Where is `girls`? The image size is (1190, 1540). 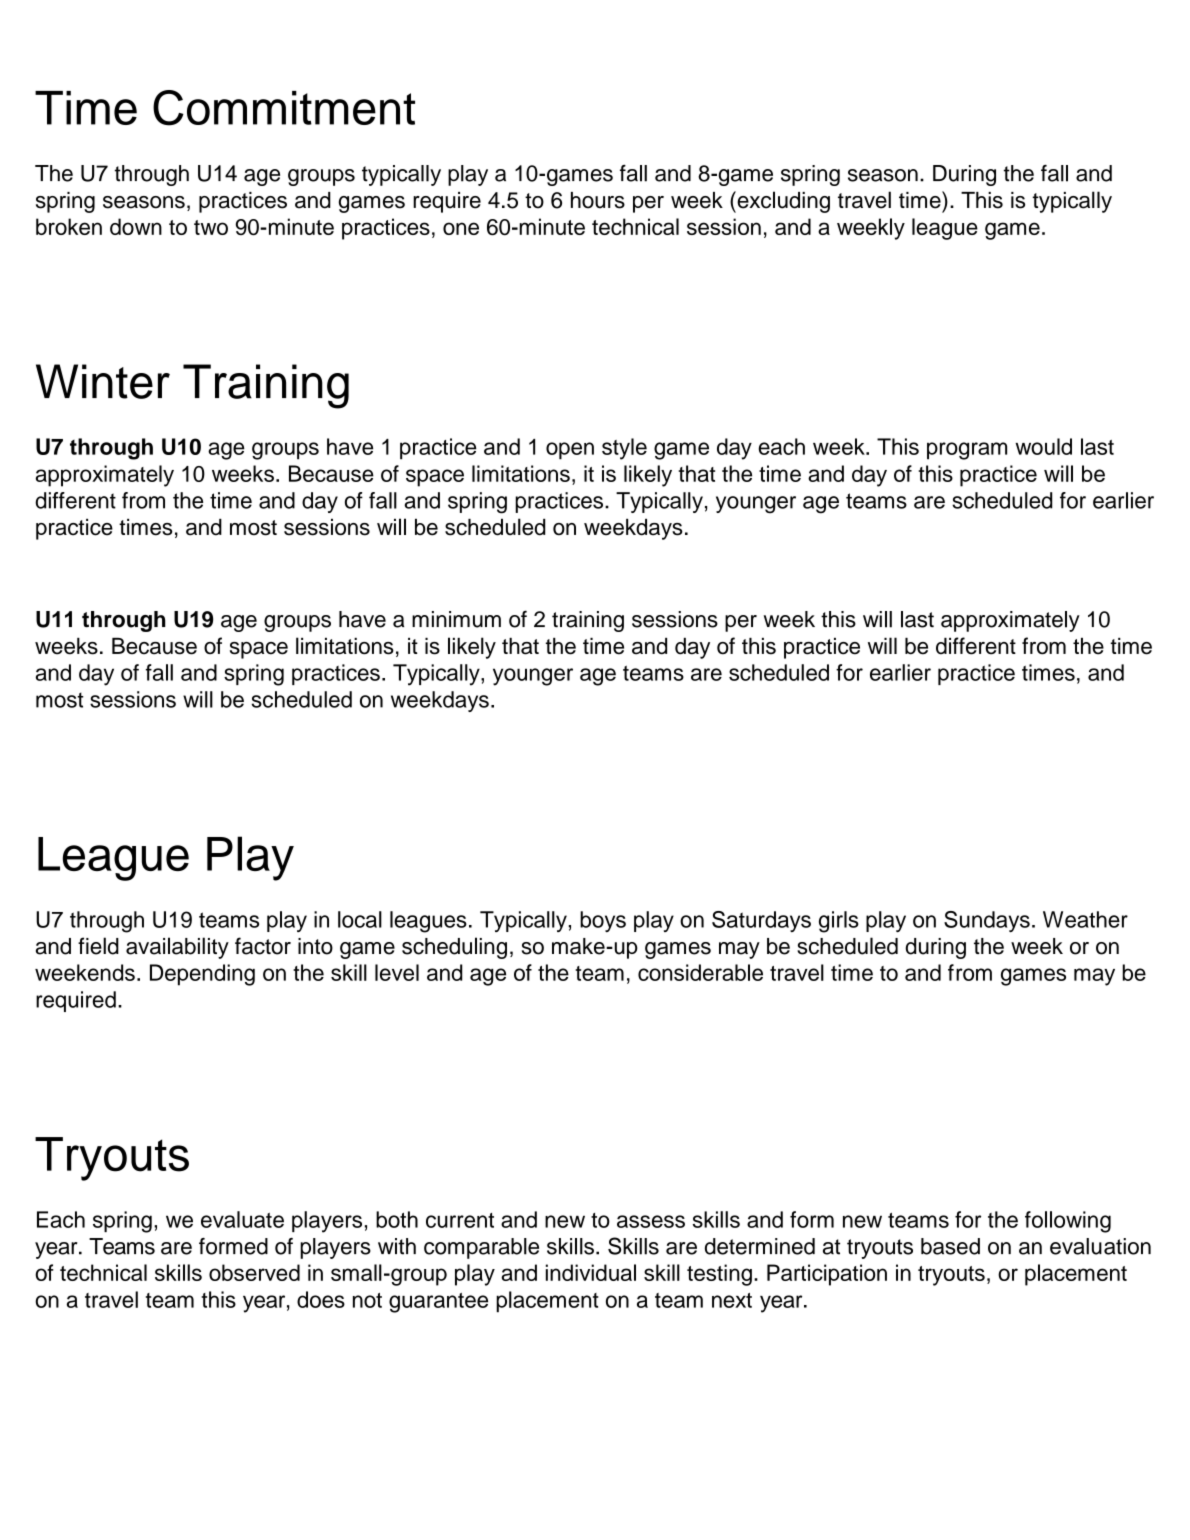
girls is located at coordinates (839, 922).
